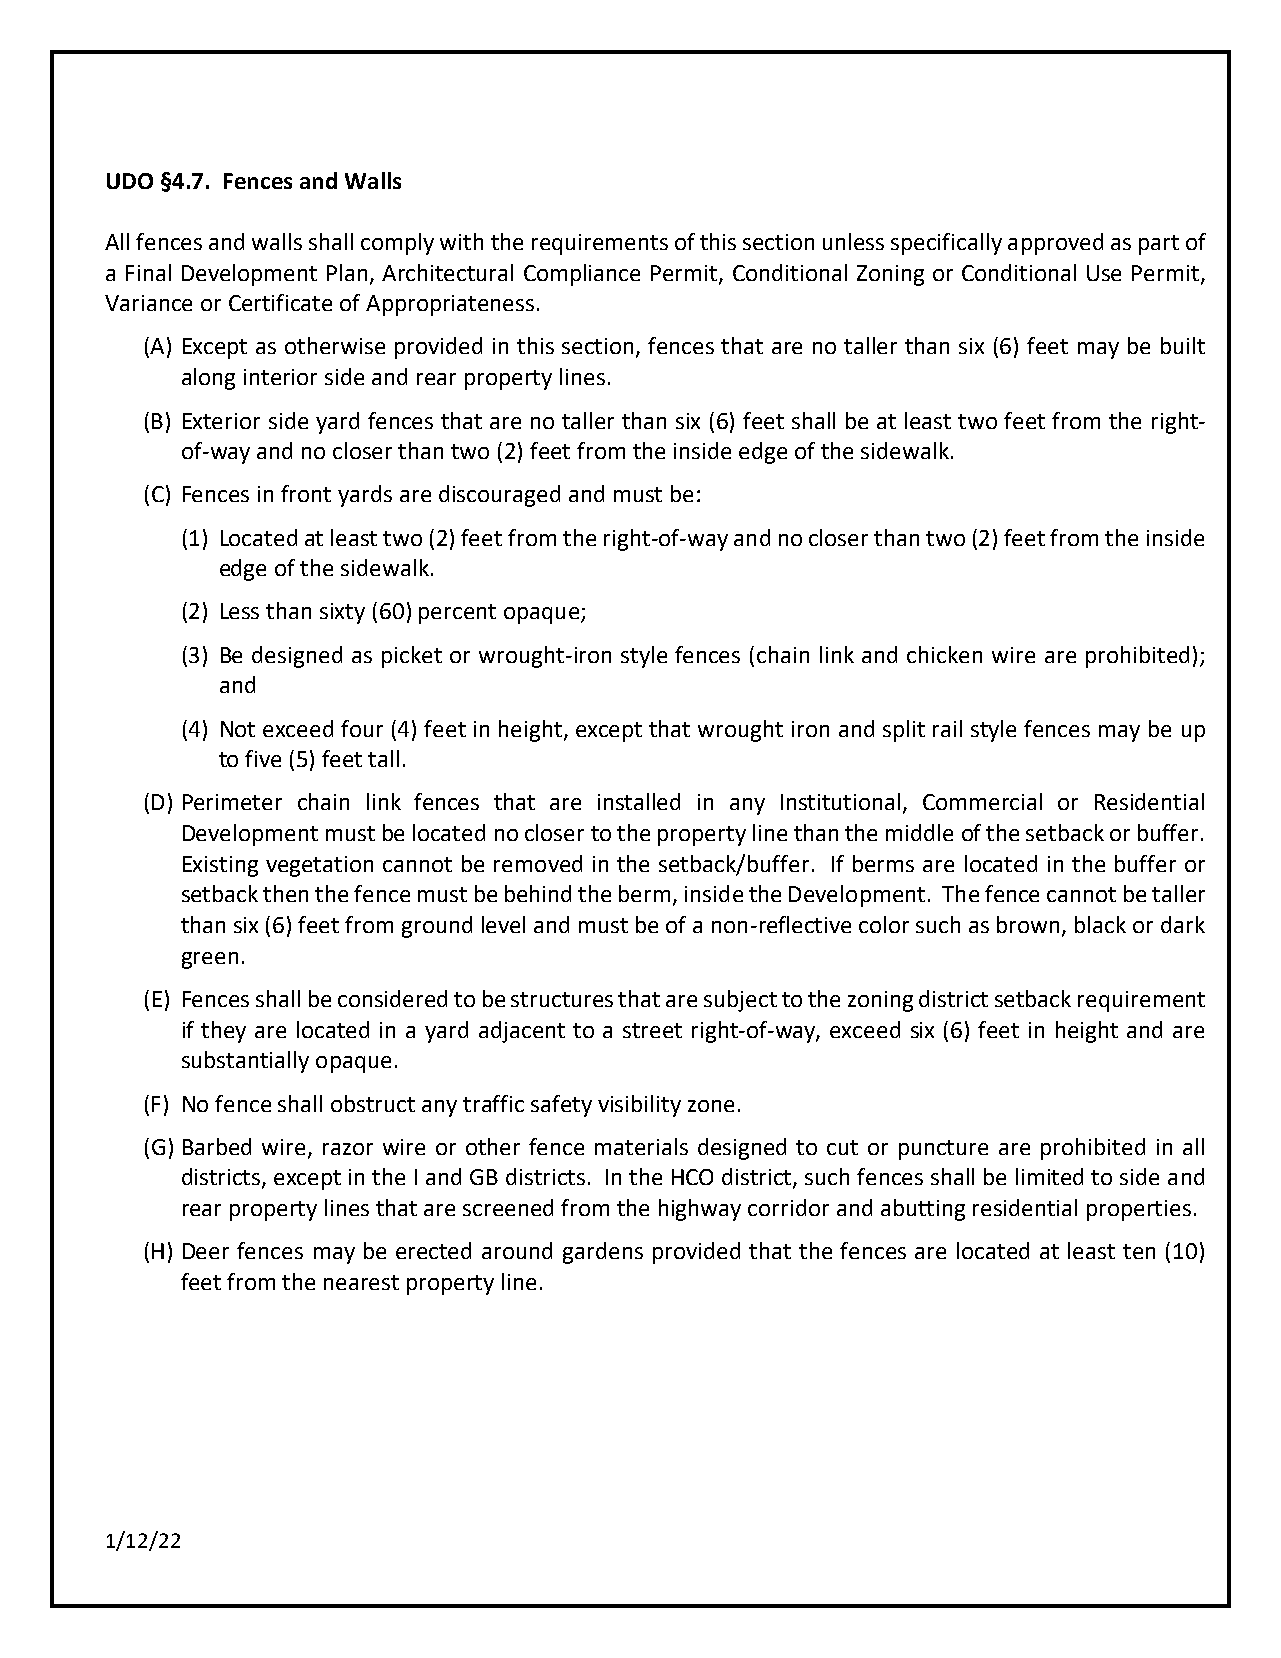 This screenshot has height=1658, width=1281. I want to click on rail, so click(947, 728).
